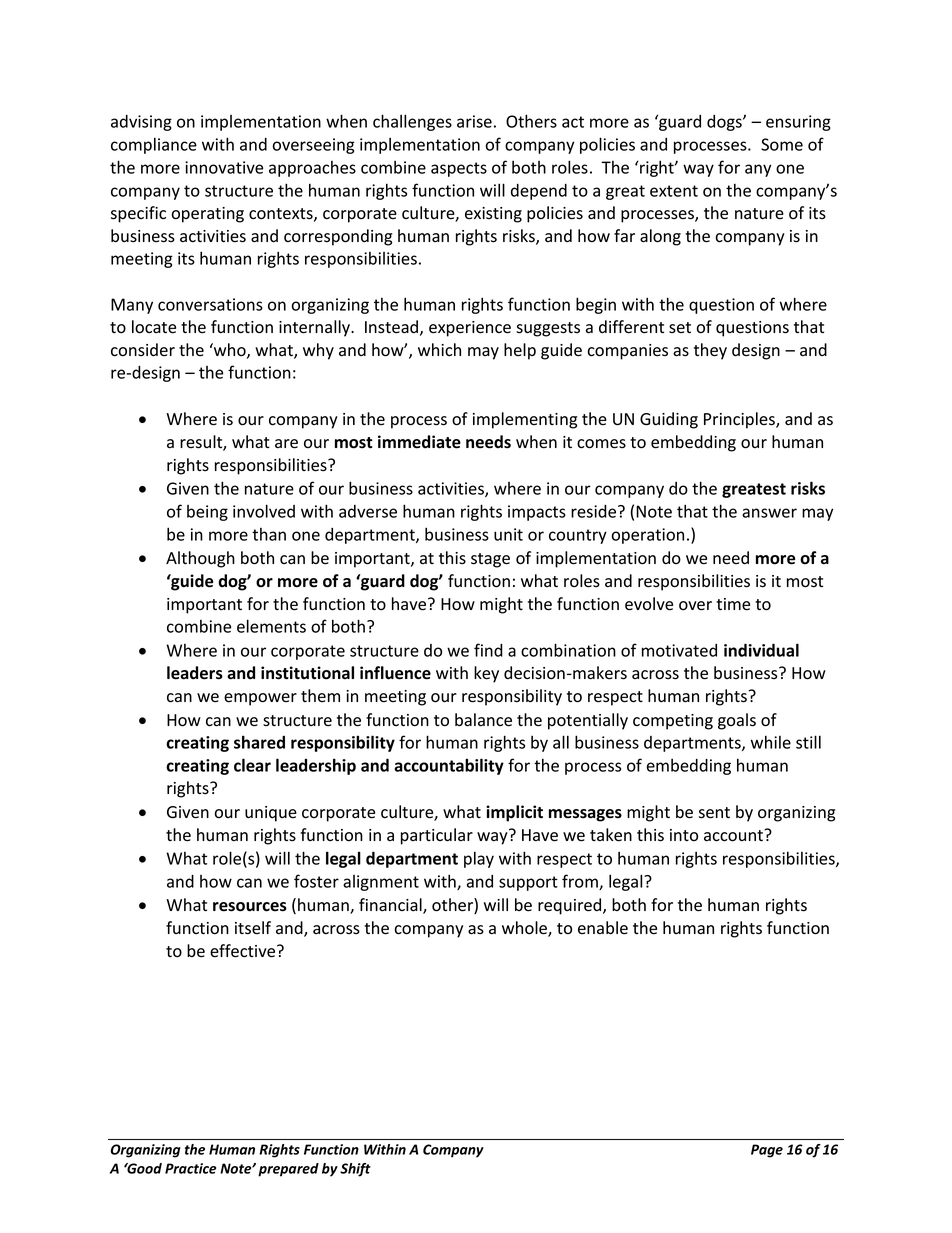 Image resolution: width=952 pixels, height=1233 pixels. I want to click on resources, so click(250, 907).
